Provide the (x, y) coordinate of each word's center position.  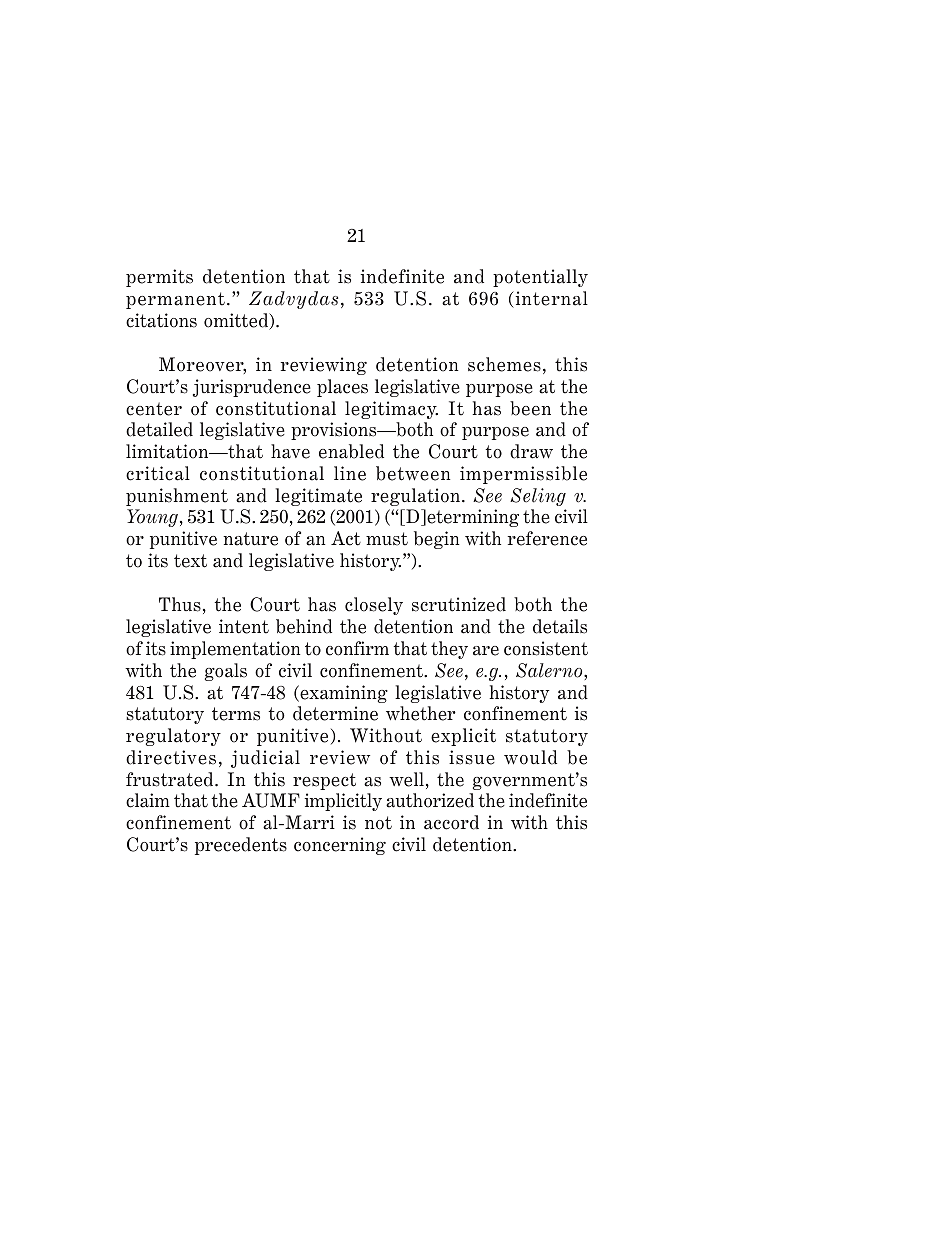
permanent (175, 300)
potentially (540, 278)
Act (346, 538)
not (378, 823)
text (190, 561)
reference (547, 538)
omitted (237, 321)
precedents (241, 846)
